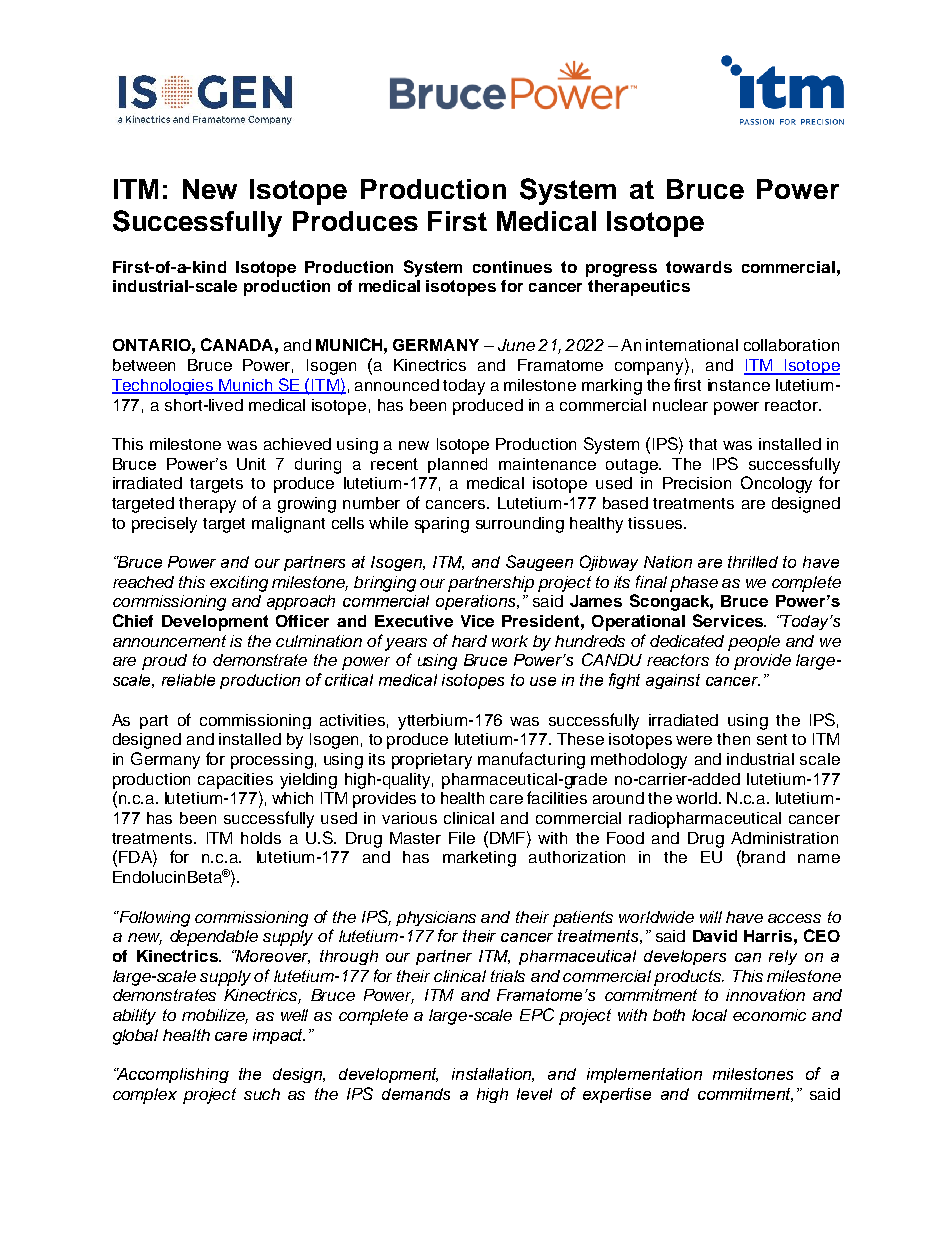 The width and height of the screenshot is (952, 1233). Describe the element at coordinates (235, 781) in the screenshot. I see `capacities` at that location.
